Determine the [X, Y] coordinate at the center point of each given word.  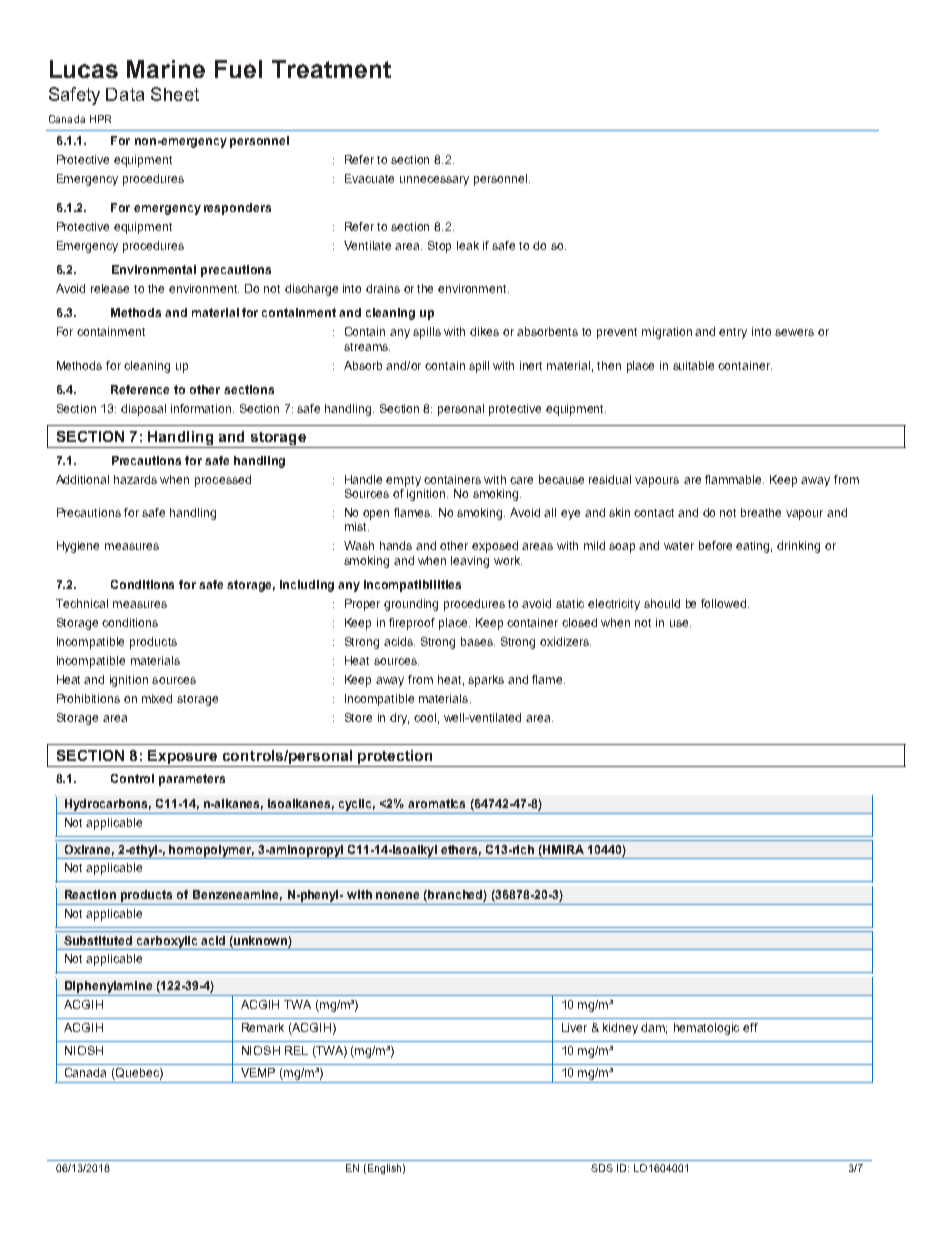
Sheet [175, 94]
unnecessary [434, 181]
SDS [602, 1168]
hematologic [706, 1029]
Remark [263, 1027]
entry [733, 333]
